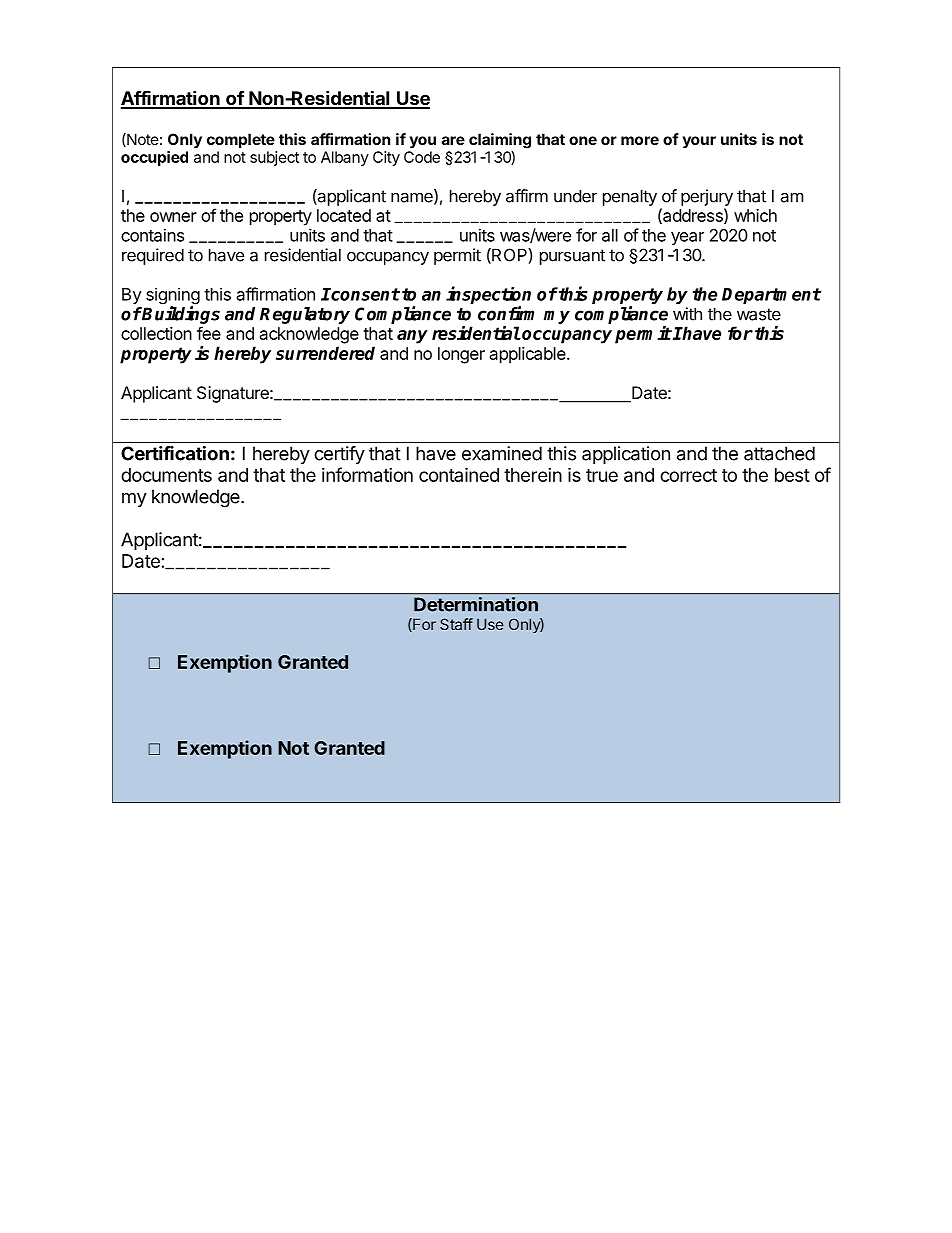 This image has height=1233, width=952. What do you see at coordinates (325, 353) in the image?
I see `surrendered` at bounding box center [325, 353].
